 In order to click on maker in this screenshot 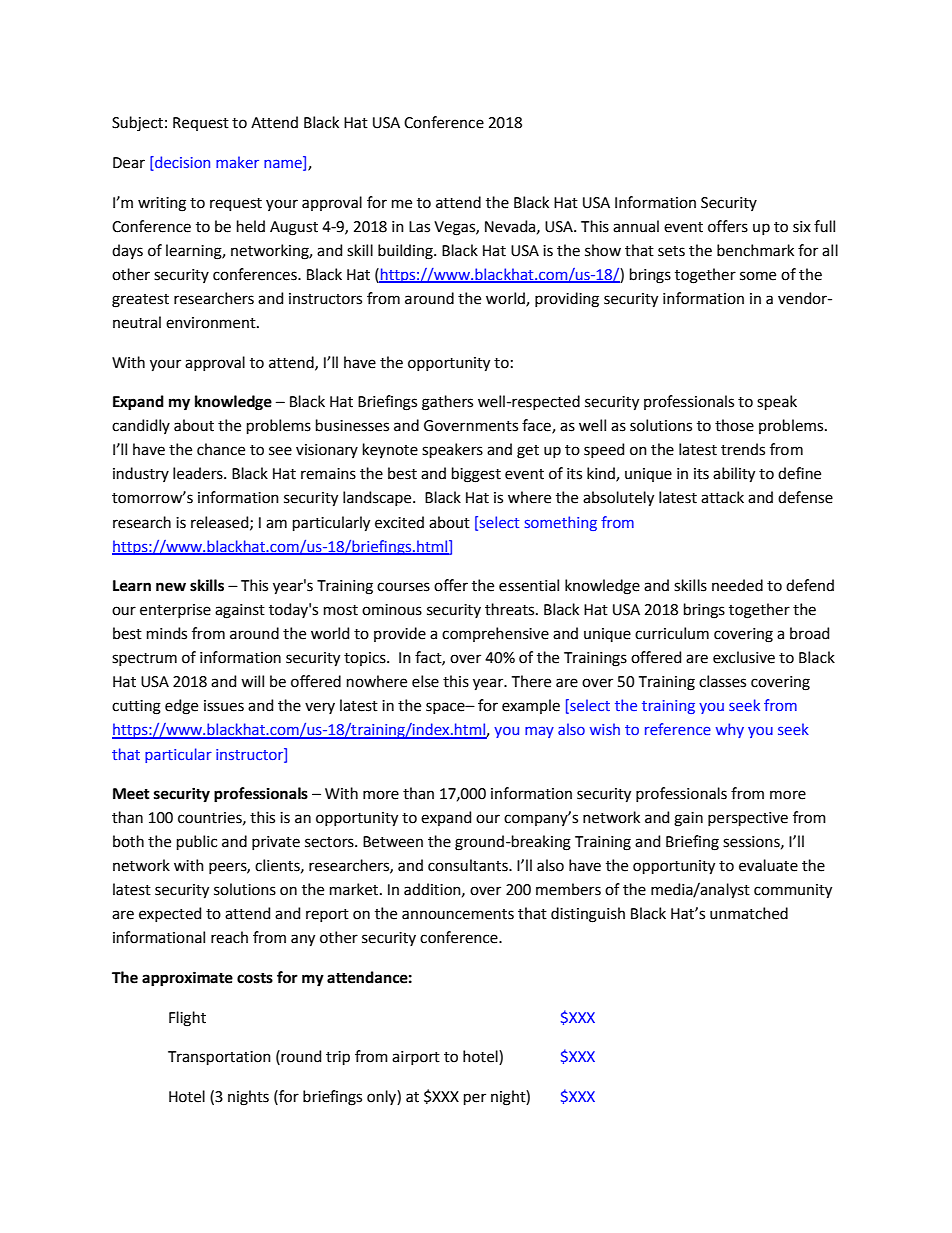, I will do `click(237, 162)`.
